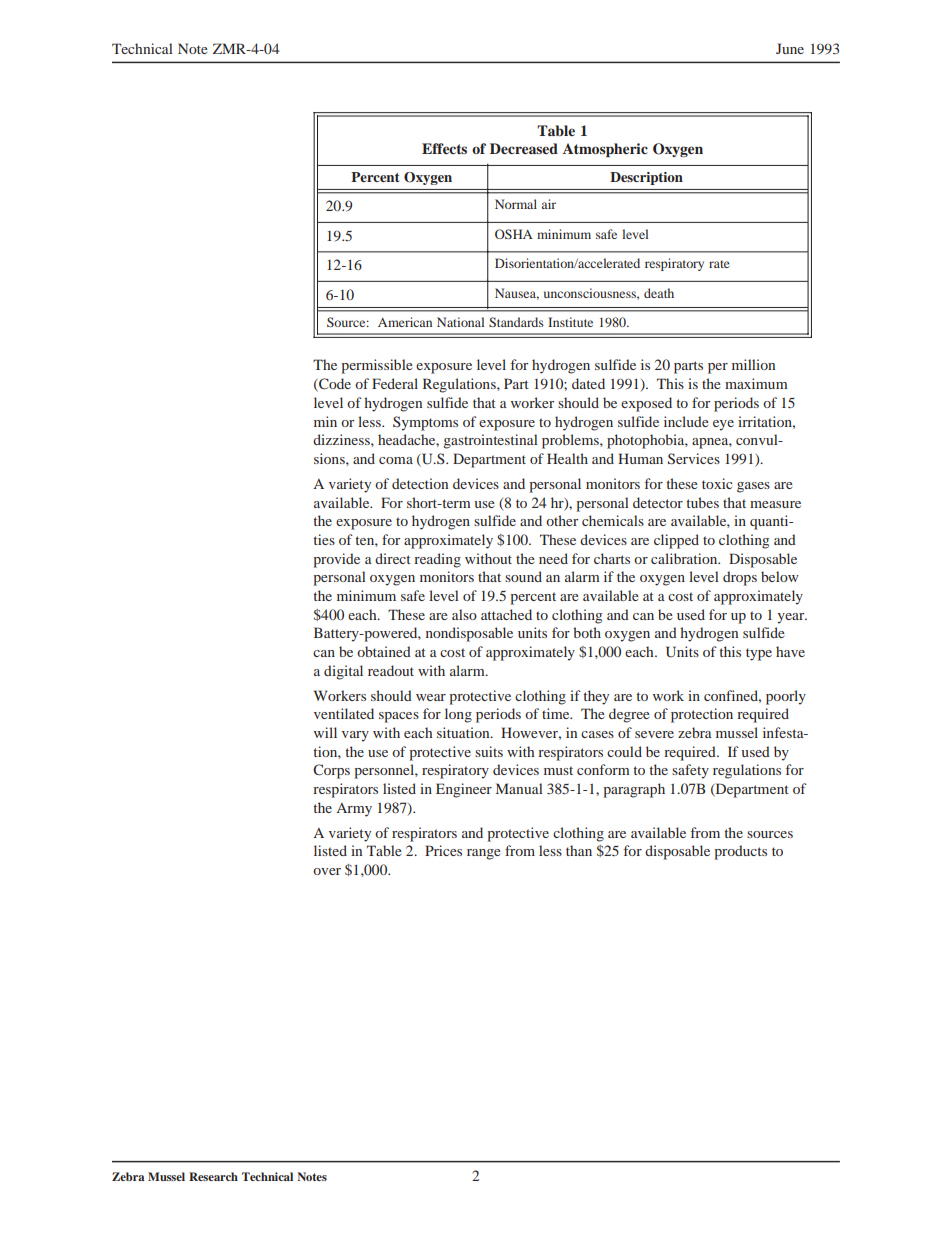 The image size is (952, 1233). What do you see at coordinates (740, 852) in the document?
I see `products` at bounding box center [740, 852].
